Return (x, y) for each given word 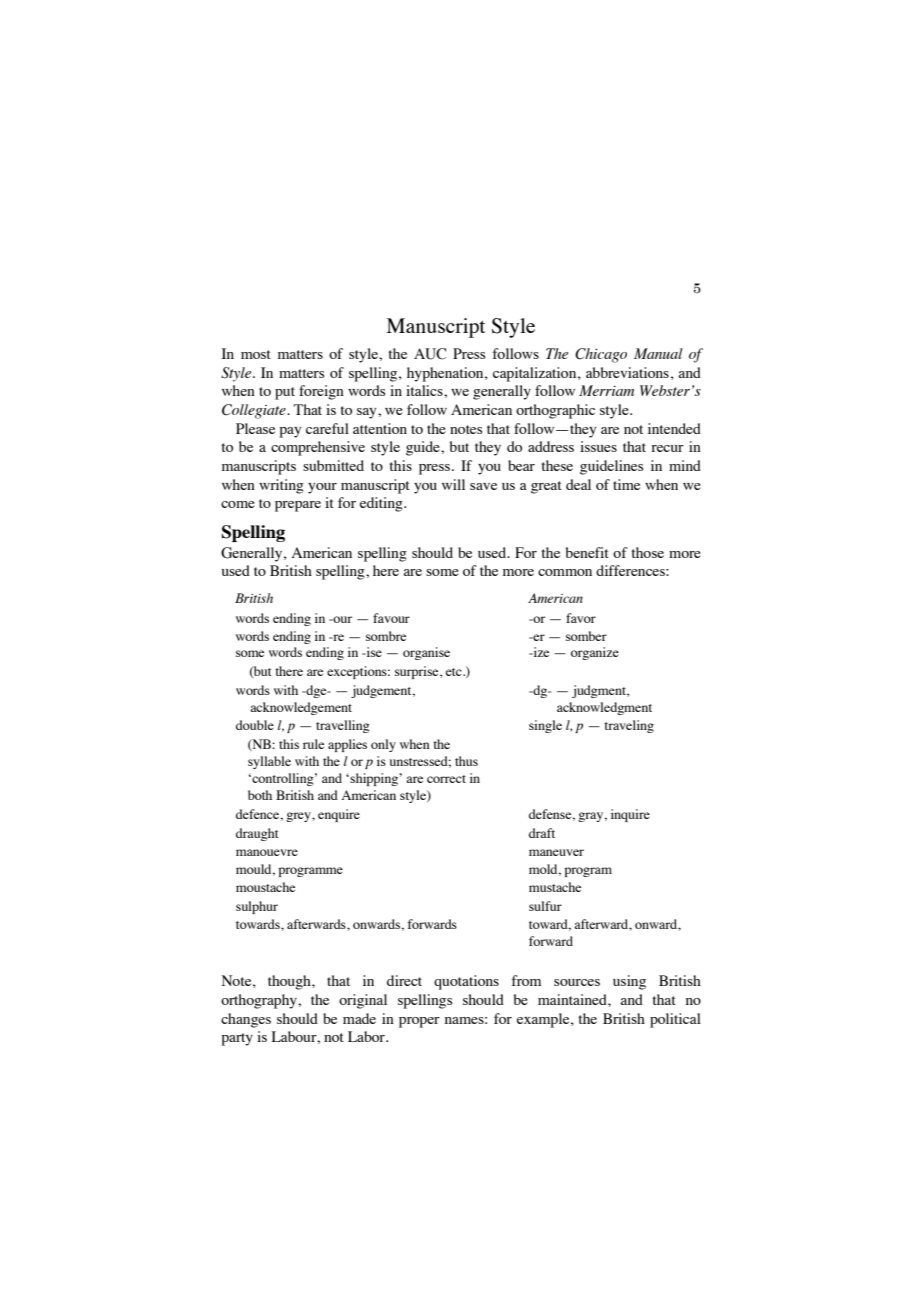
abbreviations (627, 372)
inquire (630, 815)
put (285, 393)
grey (299, 817)
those (648, 552)
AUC (430, 354)
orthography (260, 1001)
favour (391, 618)
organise (426, 653)
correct (446, 779)
